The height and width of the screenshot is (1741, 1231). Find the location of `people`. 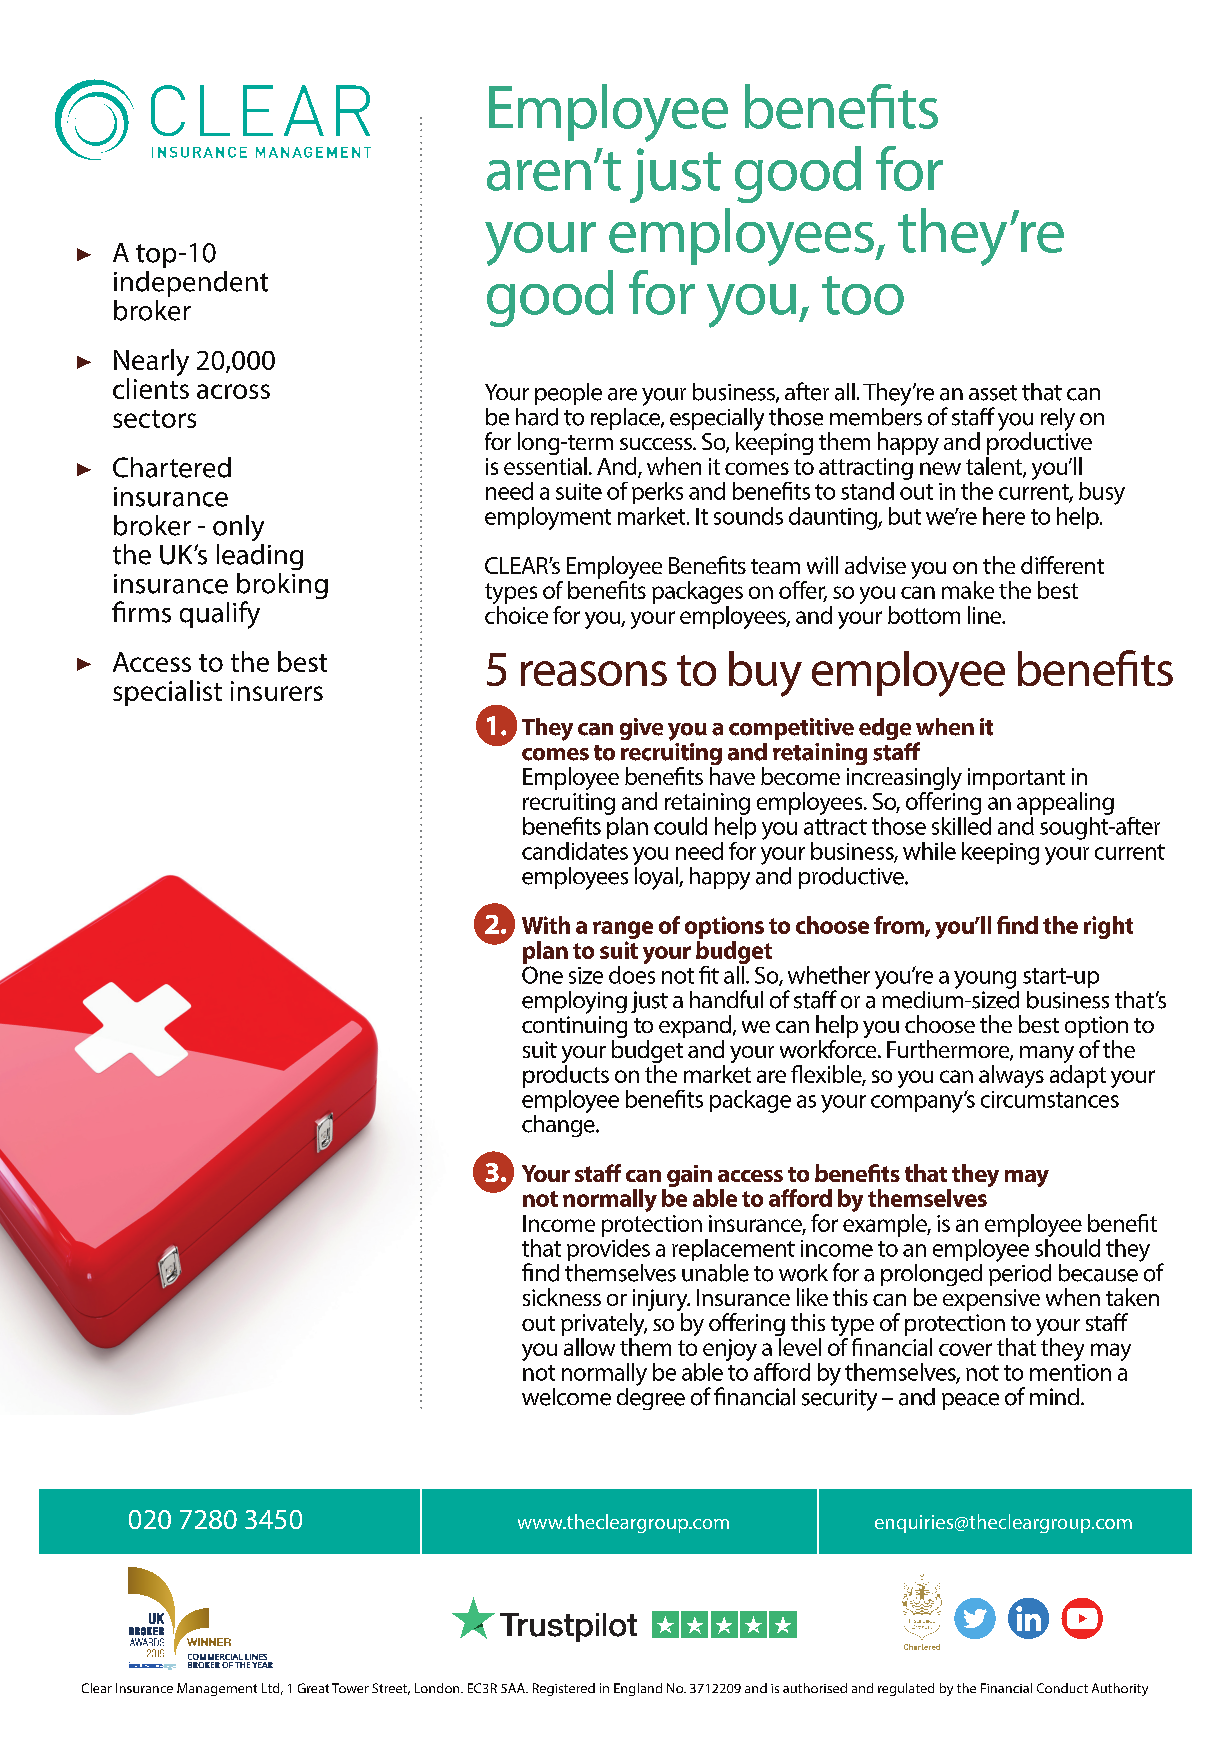

people is located at coordinates (568, 394).
